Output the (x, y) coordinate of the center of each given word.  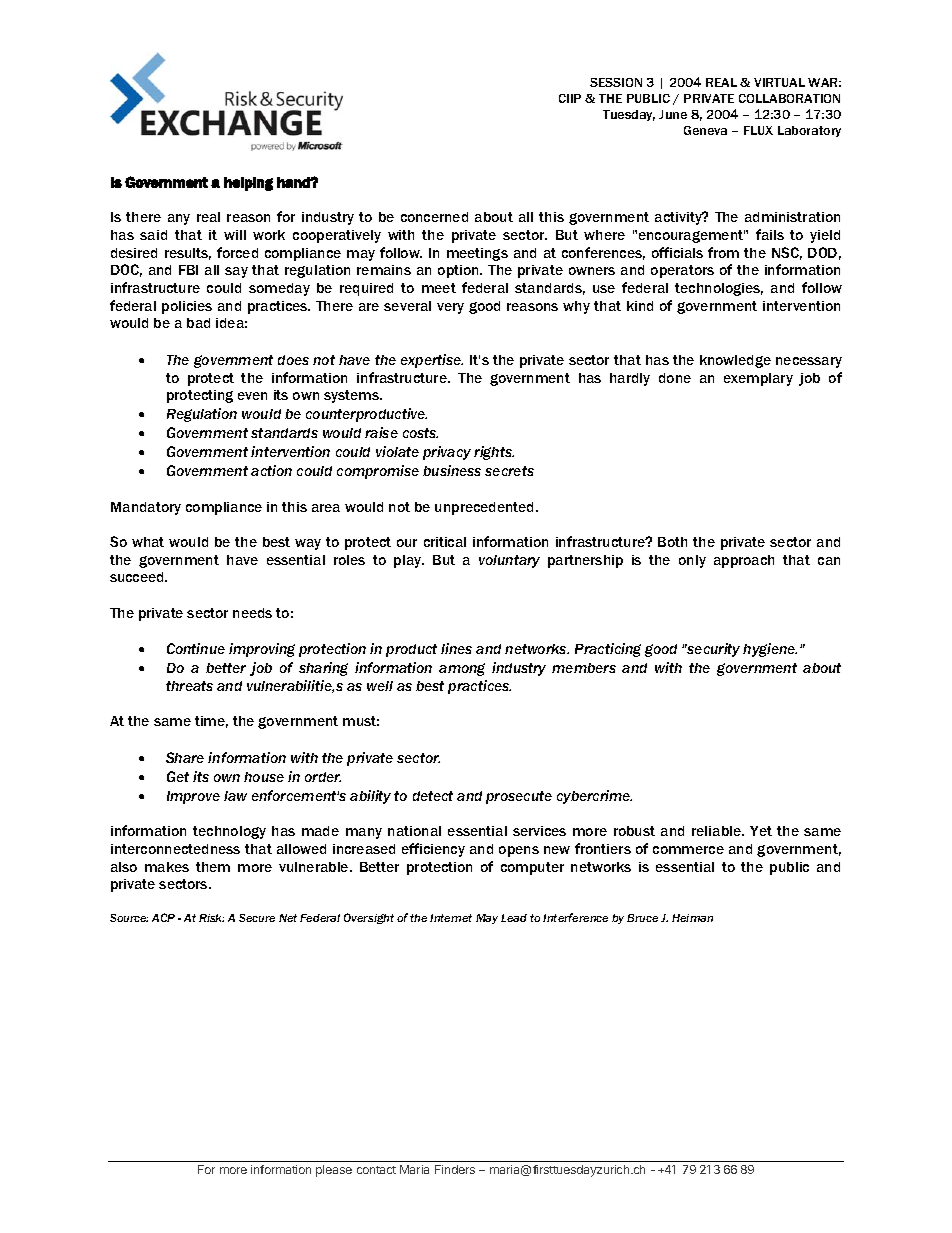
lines (456, 648)
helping (248, 184)
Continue (196, 648)
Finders (455, 1169)
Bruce (642, 918)
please (334, 1171)
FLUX (758, 130)
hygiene (770, 650)
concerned (434, 217)
